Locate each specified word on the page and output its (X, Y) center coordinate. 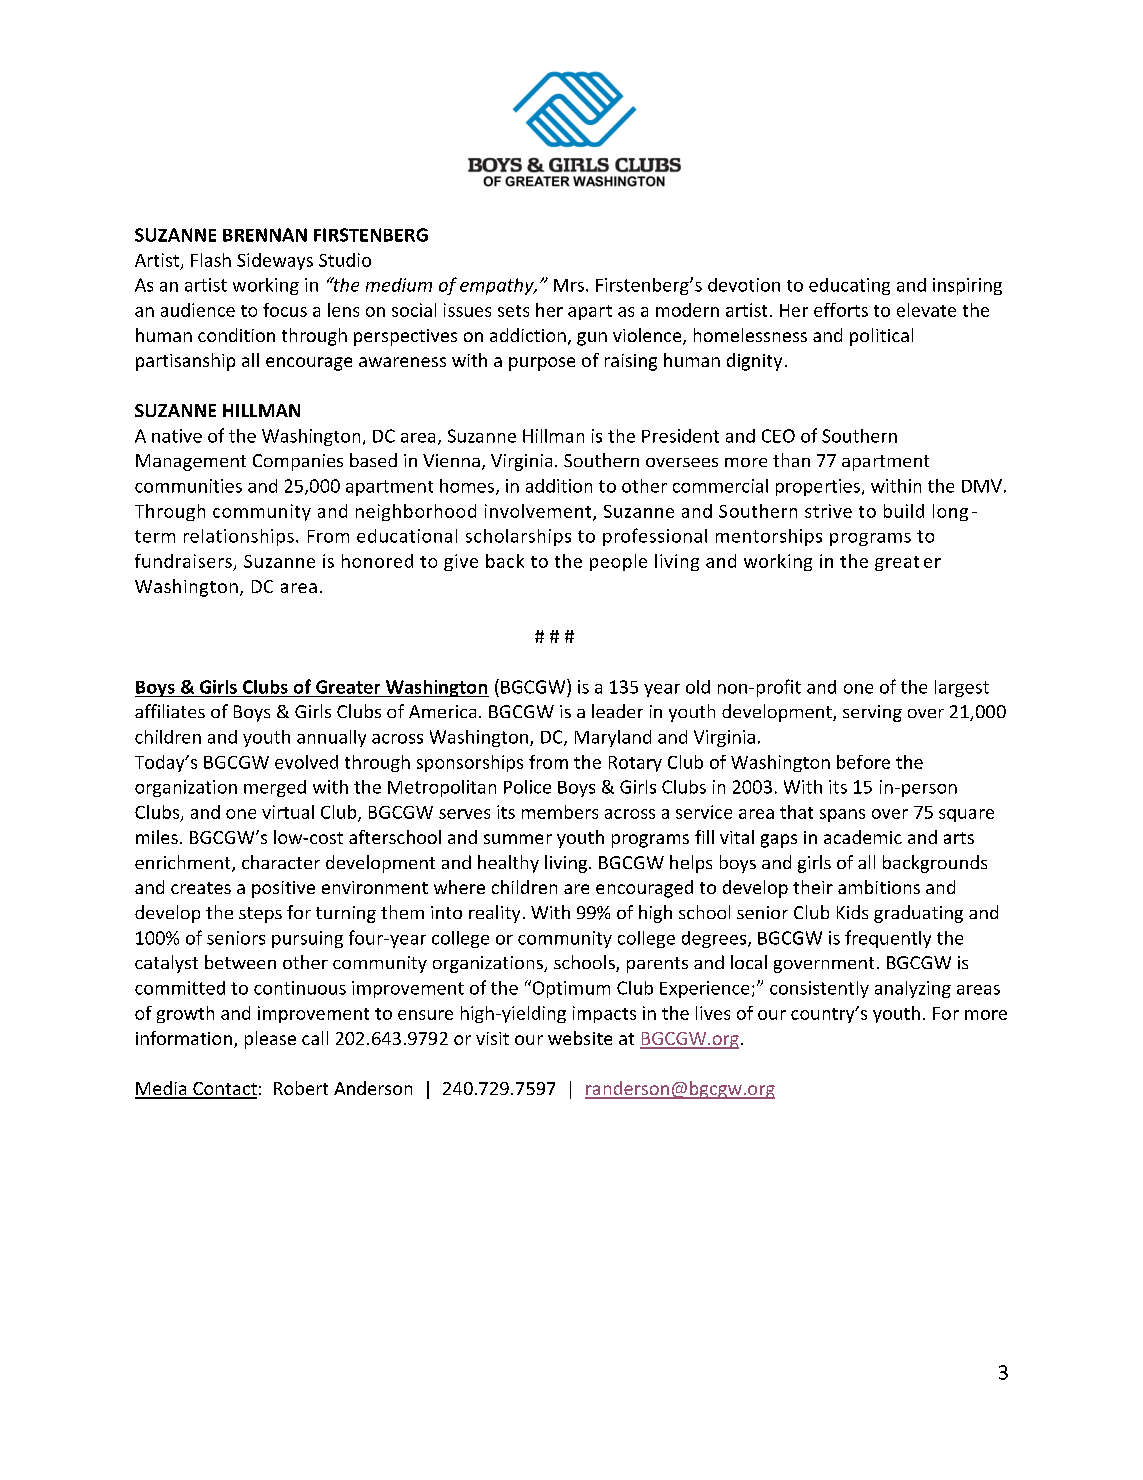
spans (842, 815)
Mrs (570, 285)
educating (849, 286)
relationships (239, 537)
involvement (539, 512)
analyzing (913, 989)
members (560, 812)
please (270, 1040)
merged (275, 788)
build (904, 511)
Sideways (275, 261)
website (580, 1038)
